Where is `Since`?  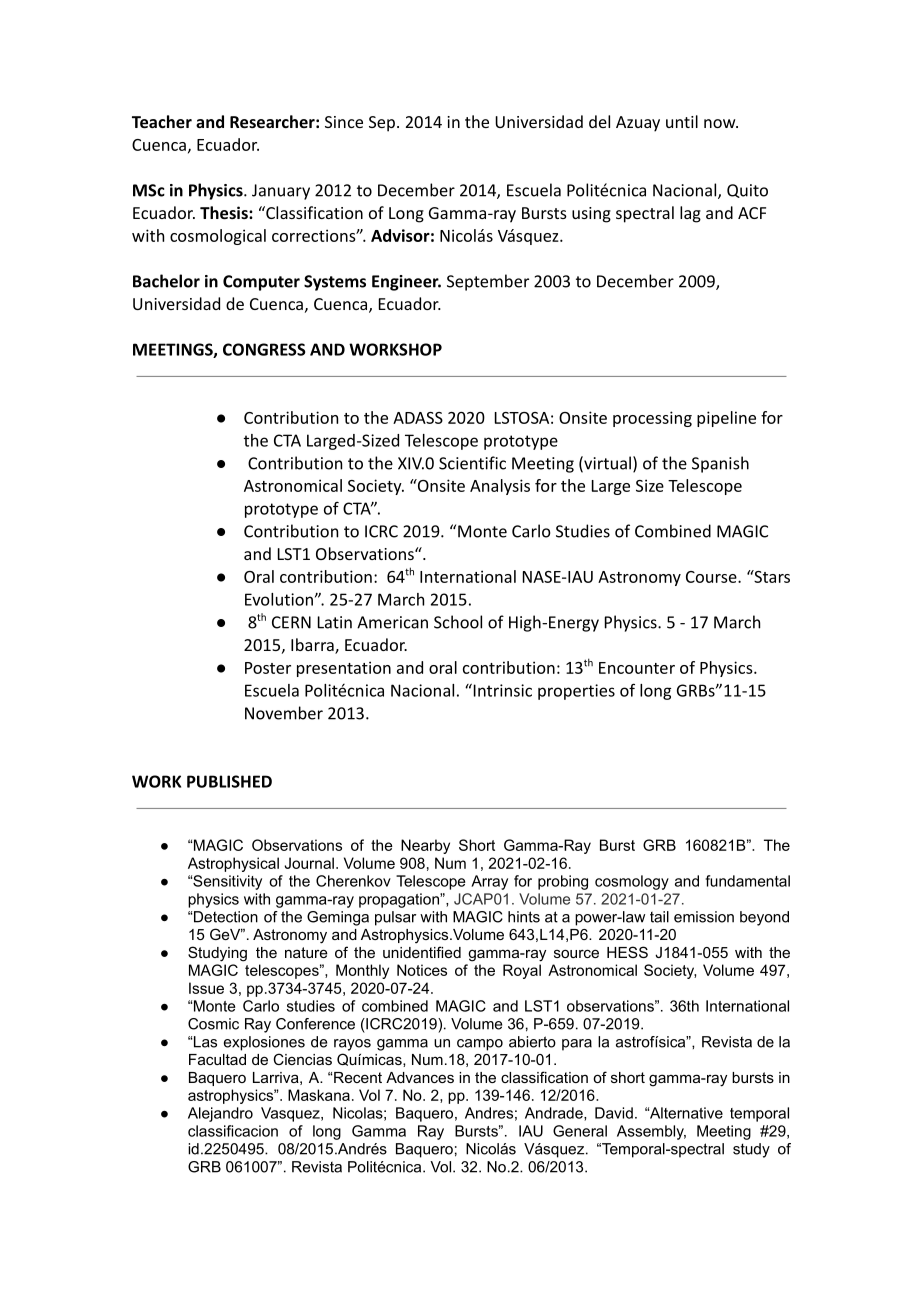
Since is located at coordinates (344, 122).
